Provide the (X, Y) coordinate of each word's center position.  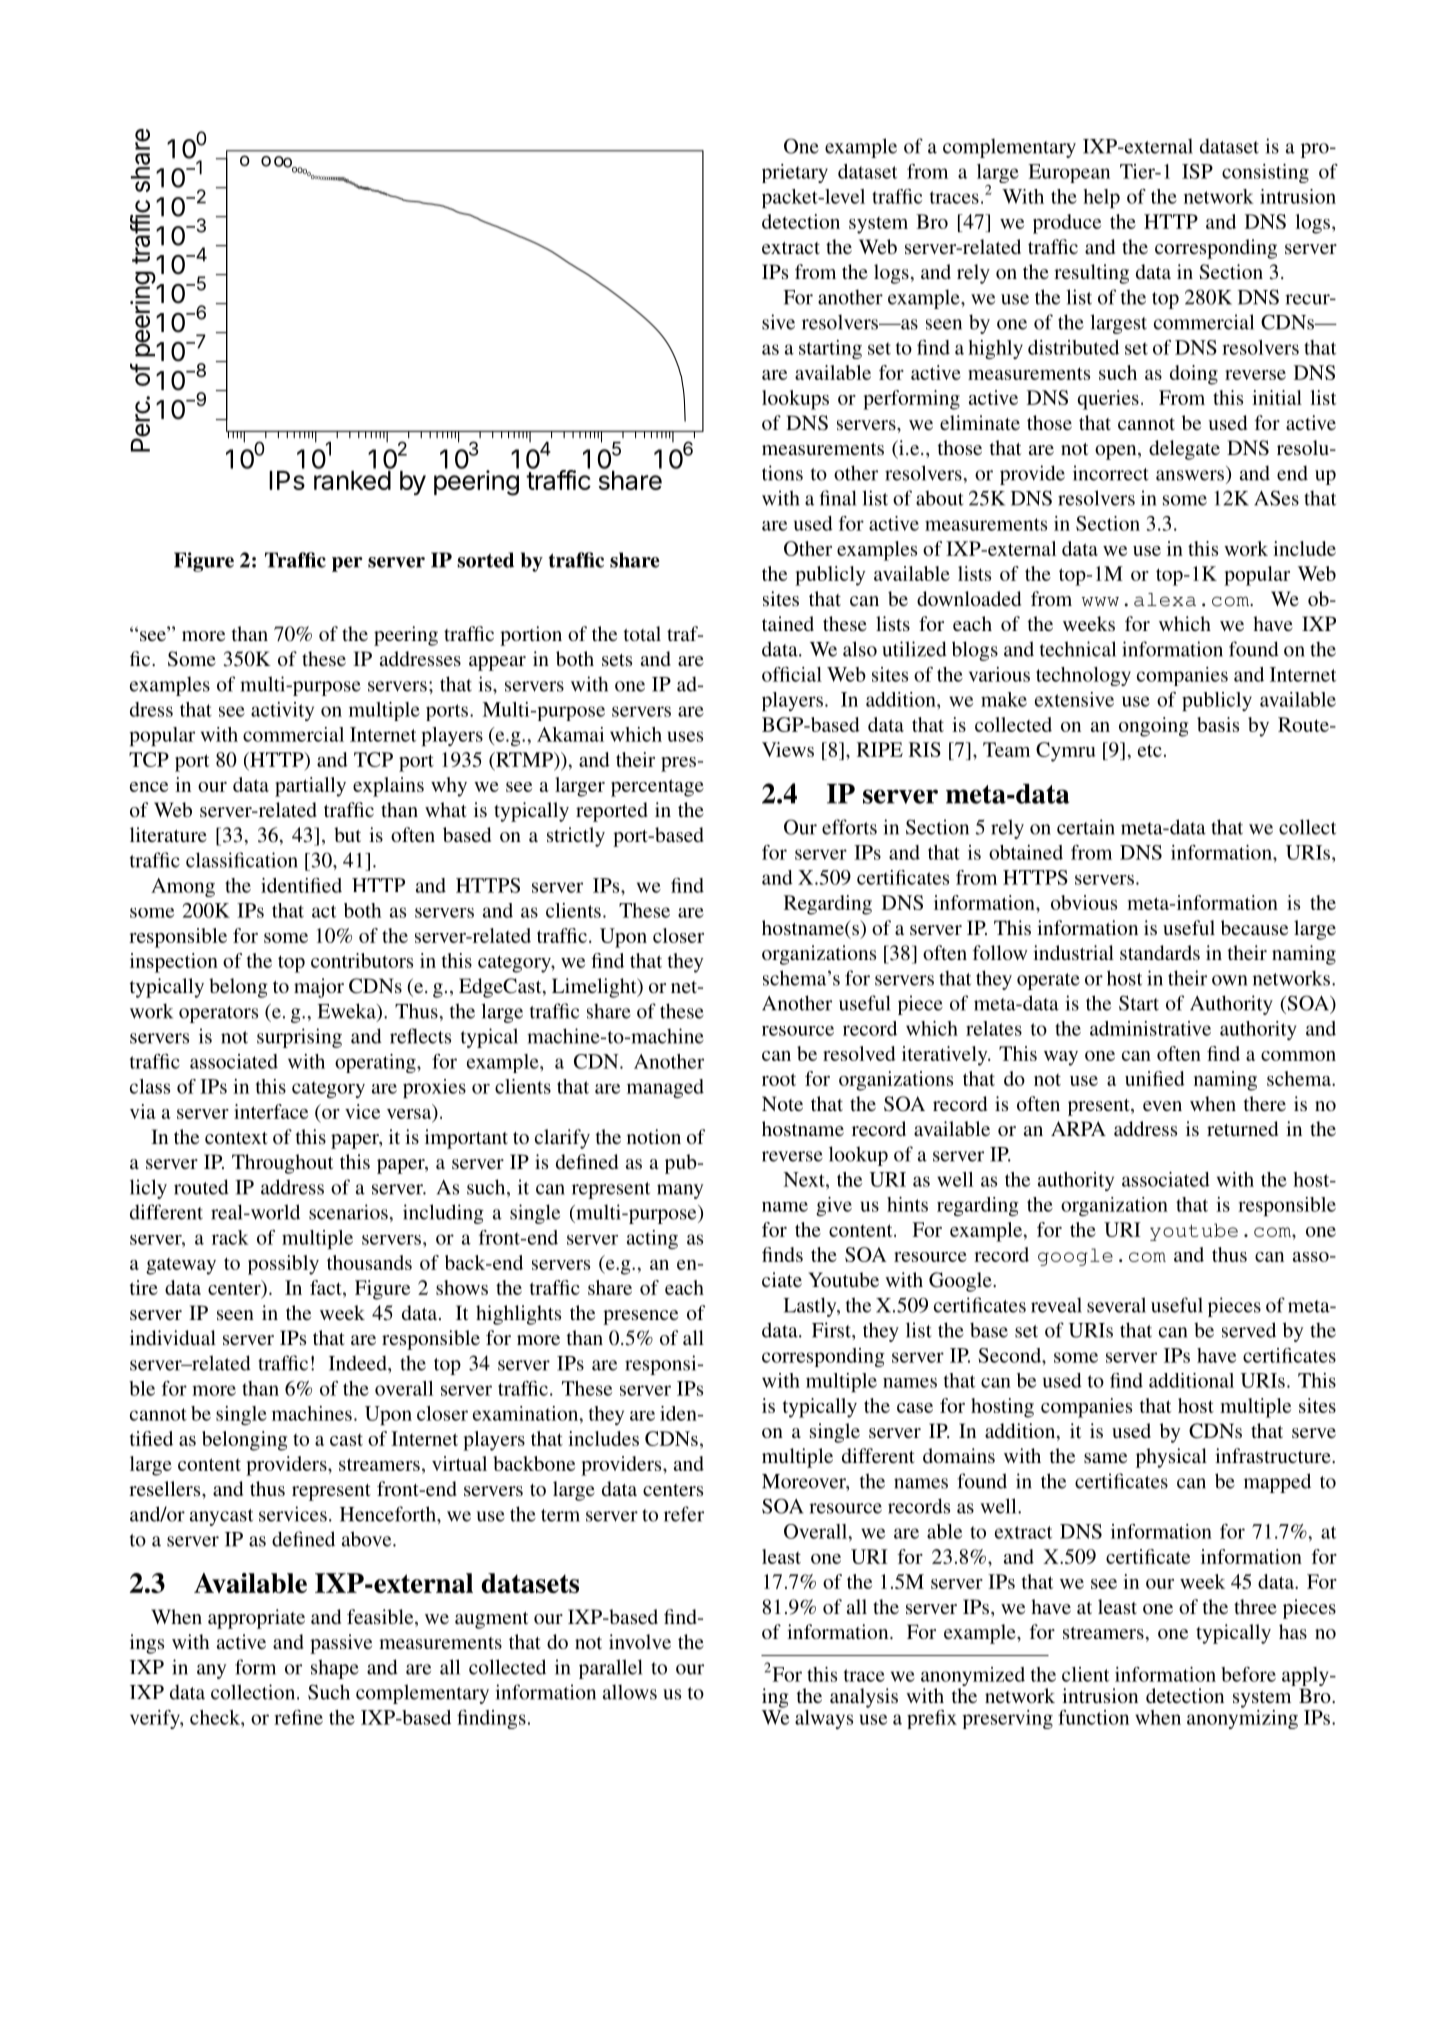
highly (995, 349)
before (1248, 1674)
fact (327, 1287)
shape (335, 1669)
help (1101, 198)
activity (282, 711)
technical (1078, 649)
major (319, 988)
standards (1160, 952)
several (1116, 1305)
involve (640, 1641)
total (642, 633)
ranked (352, 480)
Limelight (595, 988)
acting (652, 1239)
